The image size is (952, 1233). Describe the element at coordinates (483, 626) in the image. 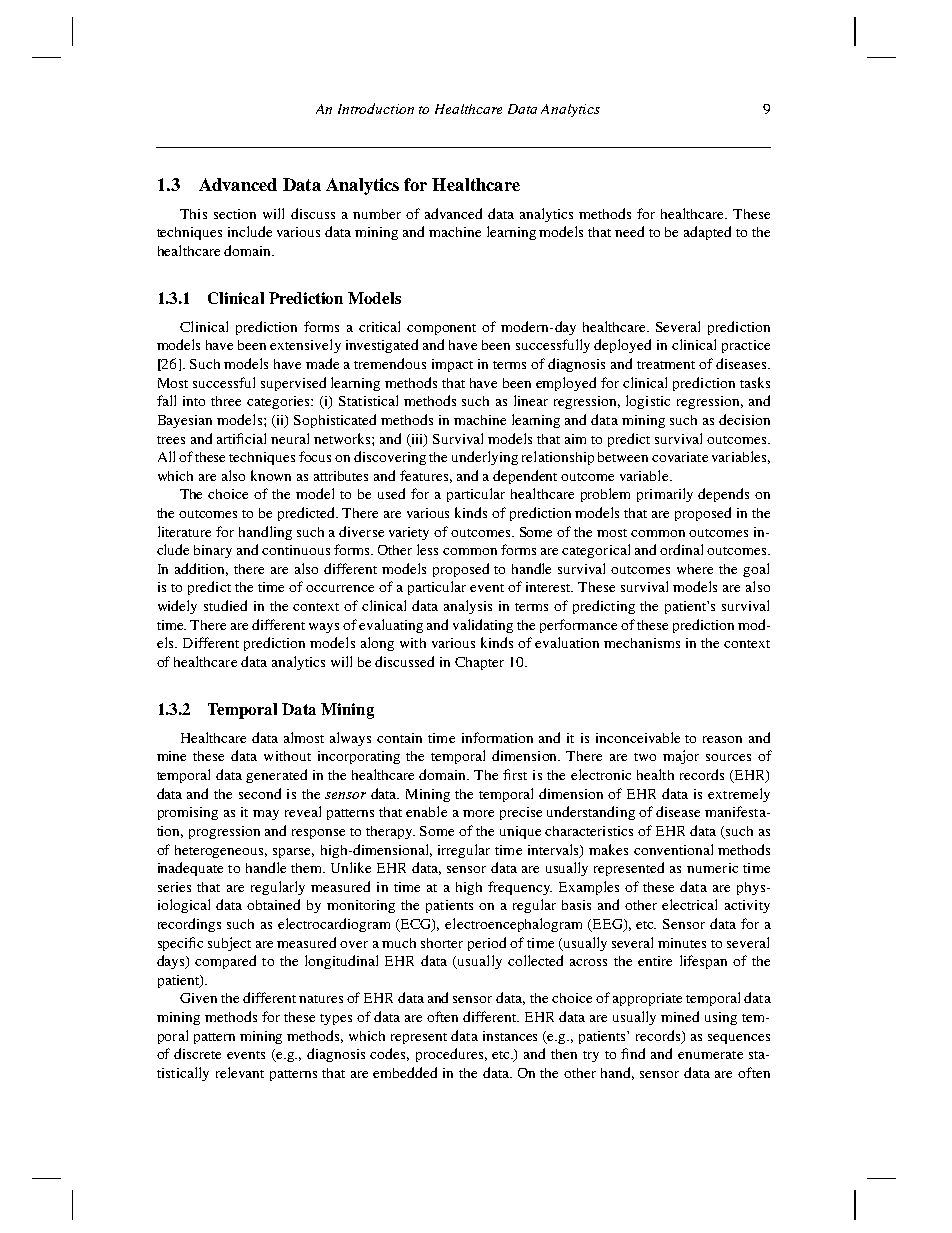

I see `validating` at that location.
